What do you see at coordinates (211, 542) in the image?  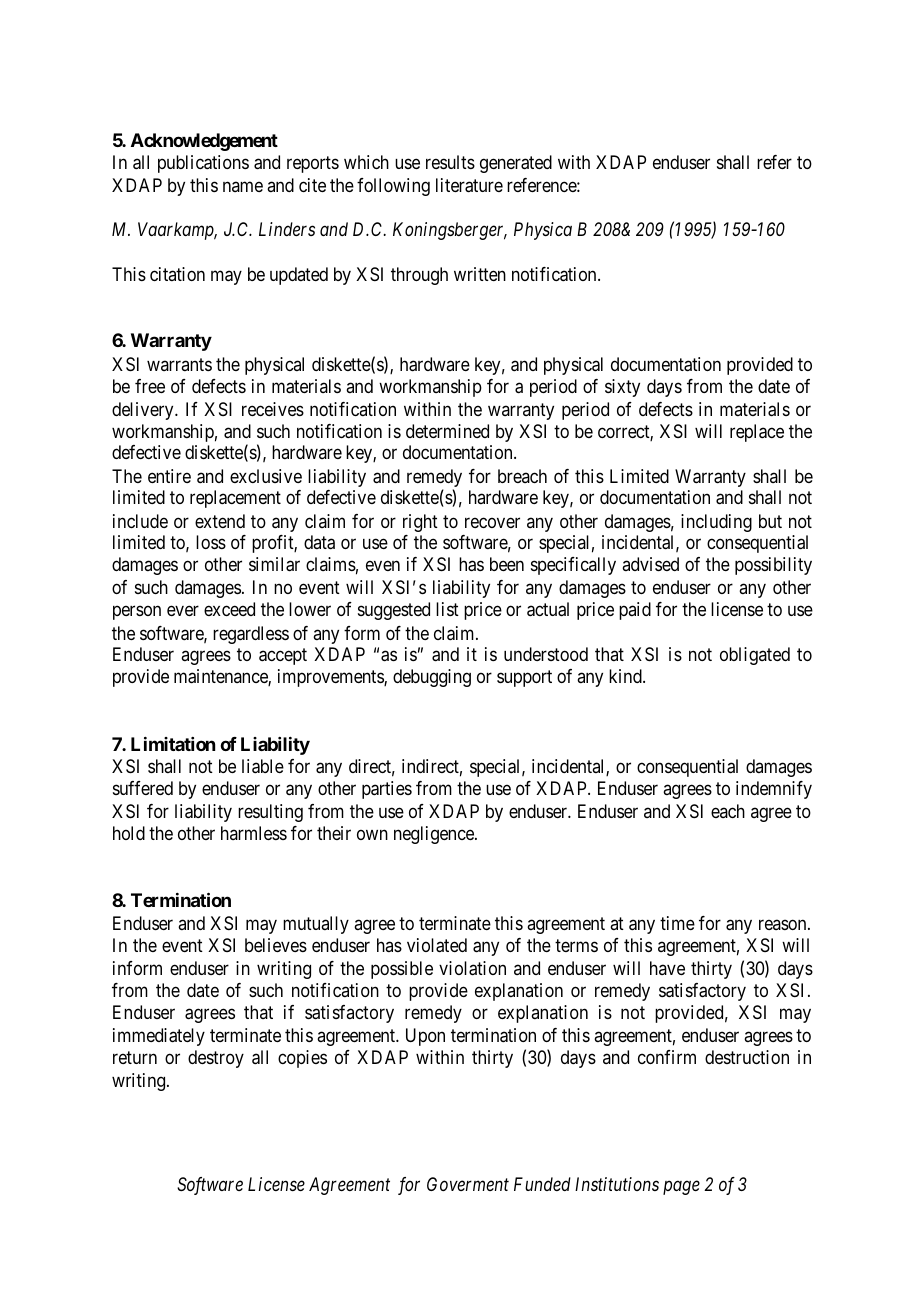 I see `loss` at bounding box center [211, 542].
